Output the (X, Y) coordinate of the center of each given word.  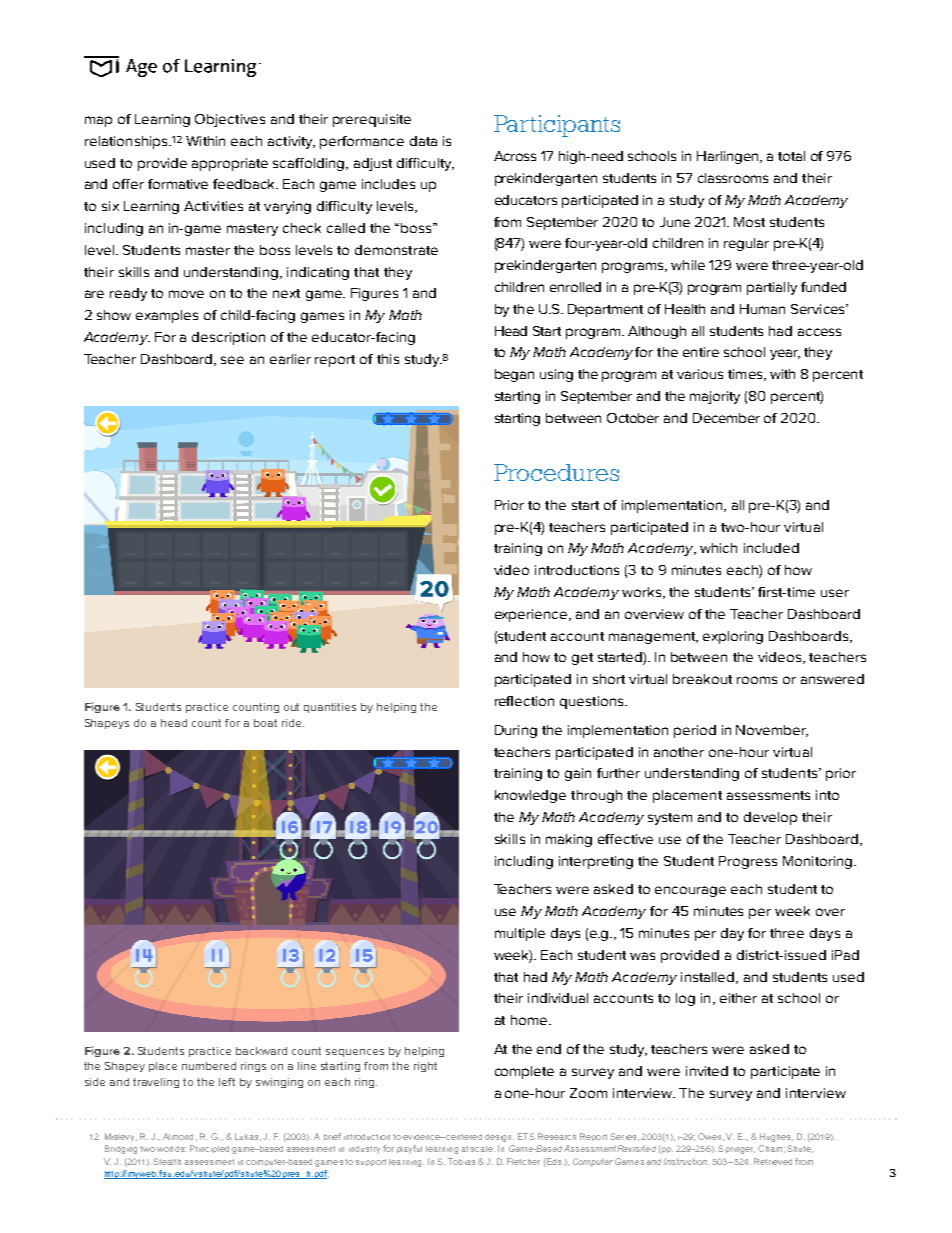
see (232, 360)
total (791, 156)
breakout (702, 679)
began (514, 375)
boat (265, 723)
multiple (520, 934)
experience (532, 615)
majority (715, 397)
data (423, 141)
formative (178, 184)
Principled (209, 1149)
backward (261, 1051)
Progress (748, 862)
